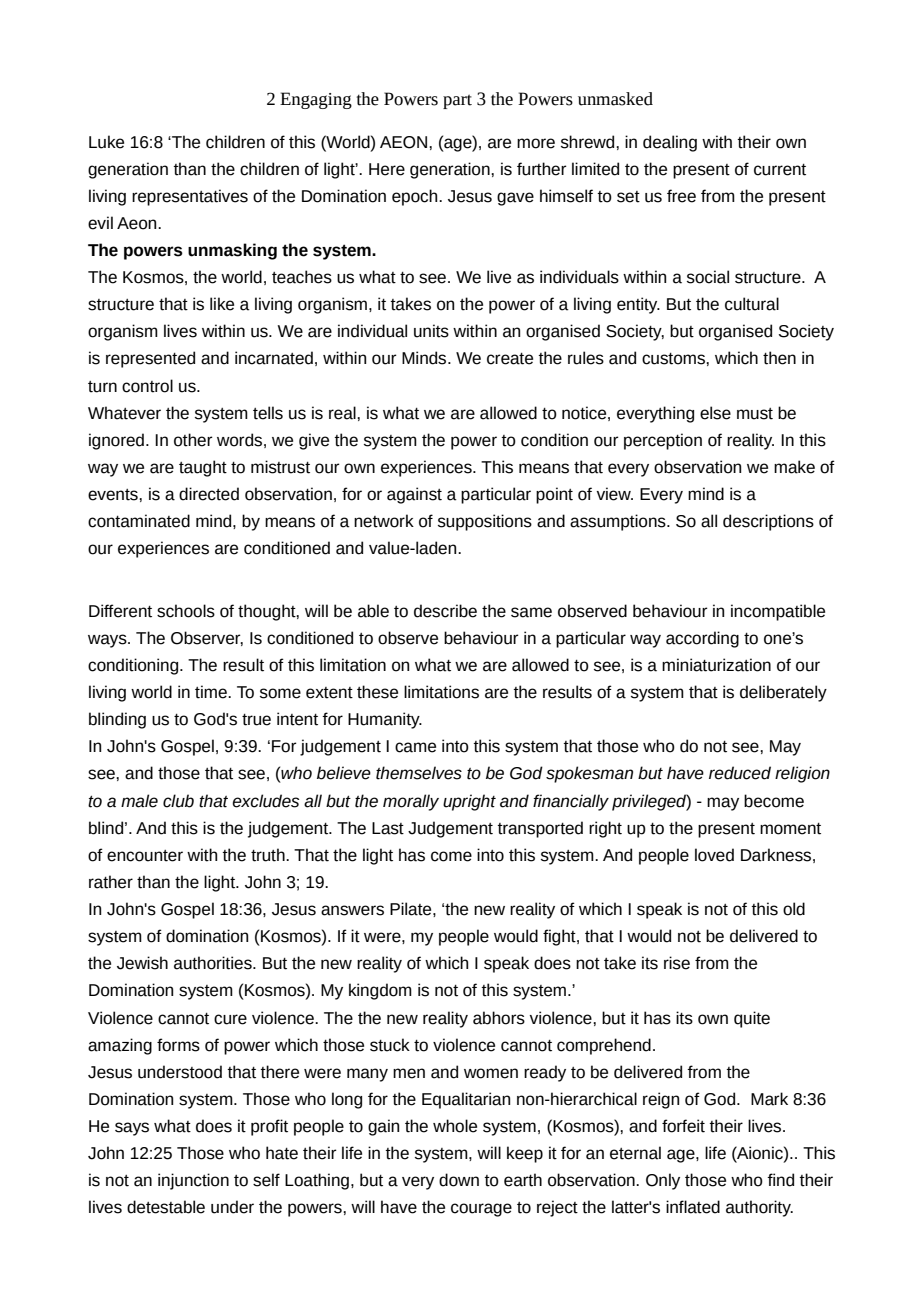 The image size is (924, 1308). Describe the element at coordinates (459, 1180) in the screenshot. I see `down` at that location.
